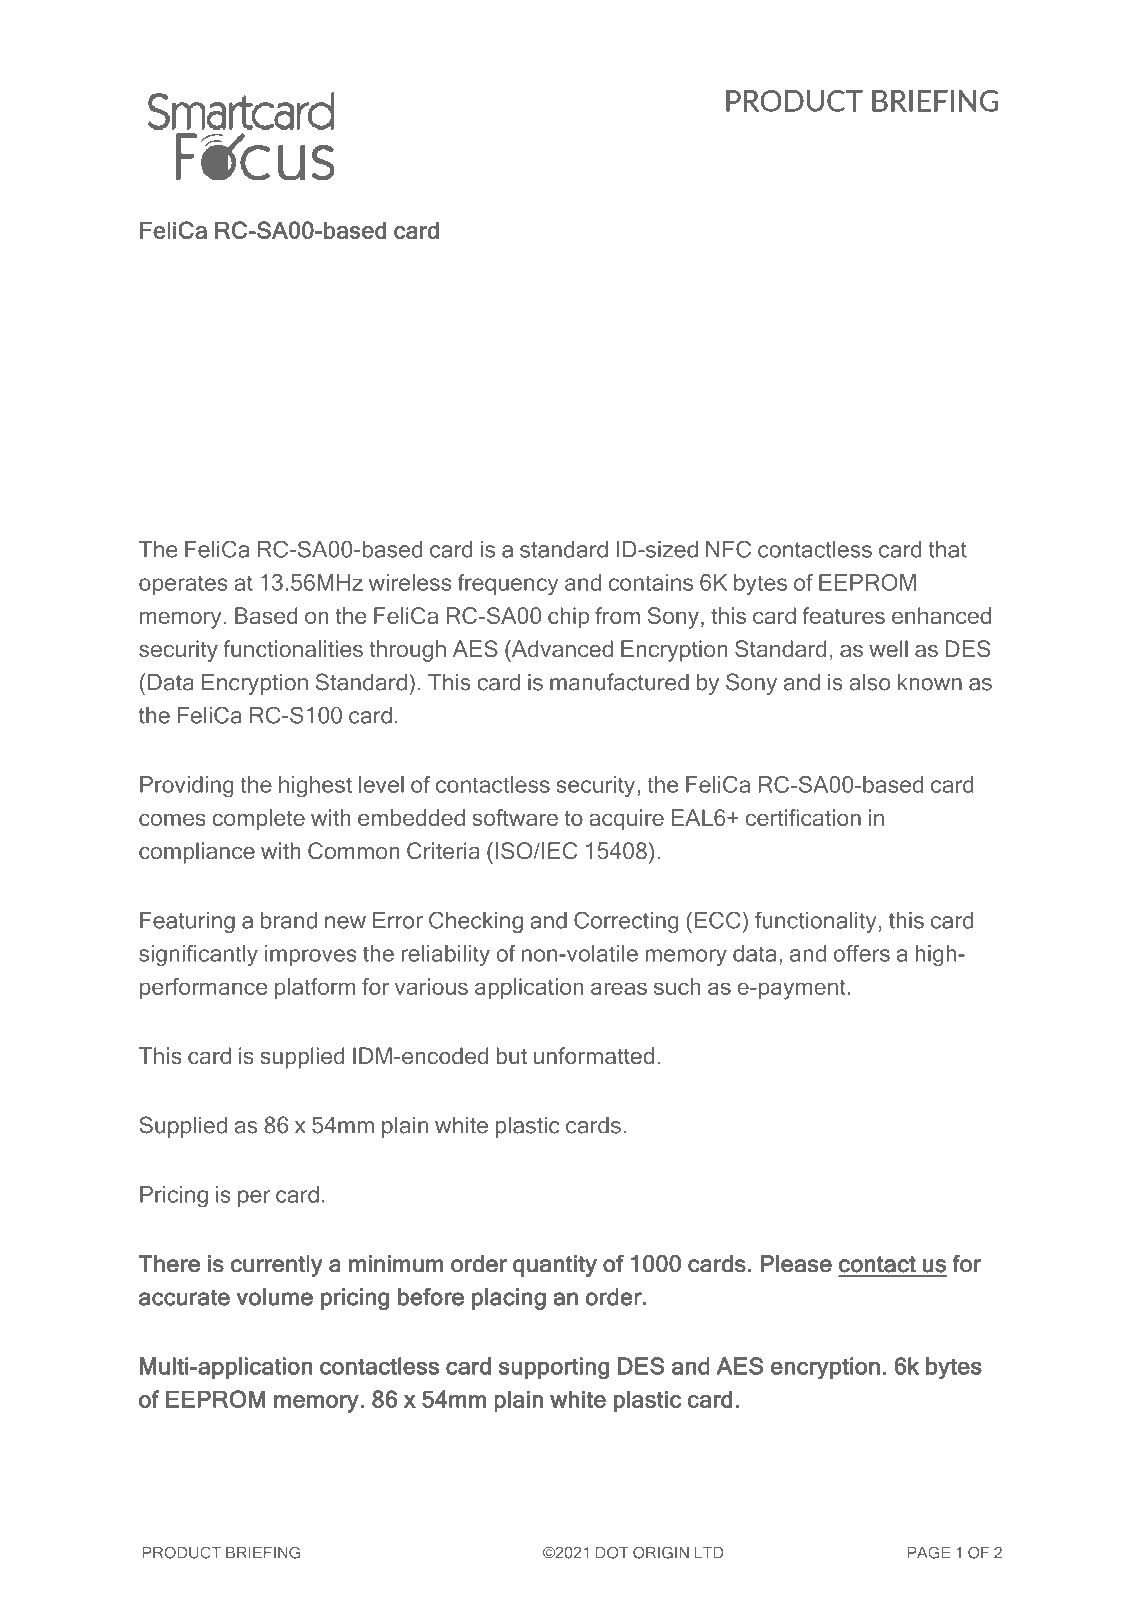 The width and height of the page is (1145, 1620). Describe the element at coordinates (183, 585) in the page. I see `operates` at that location.
